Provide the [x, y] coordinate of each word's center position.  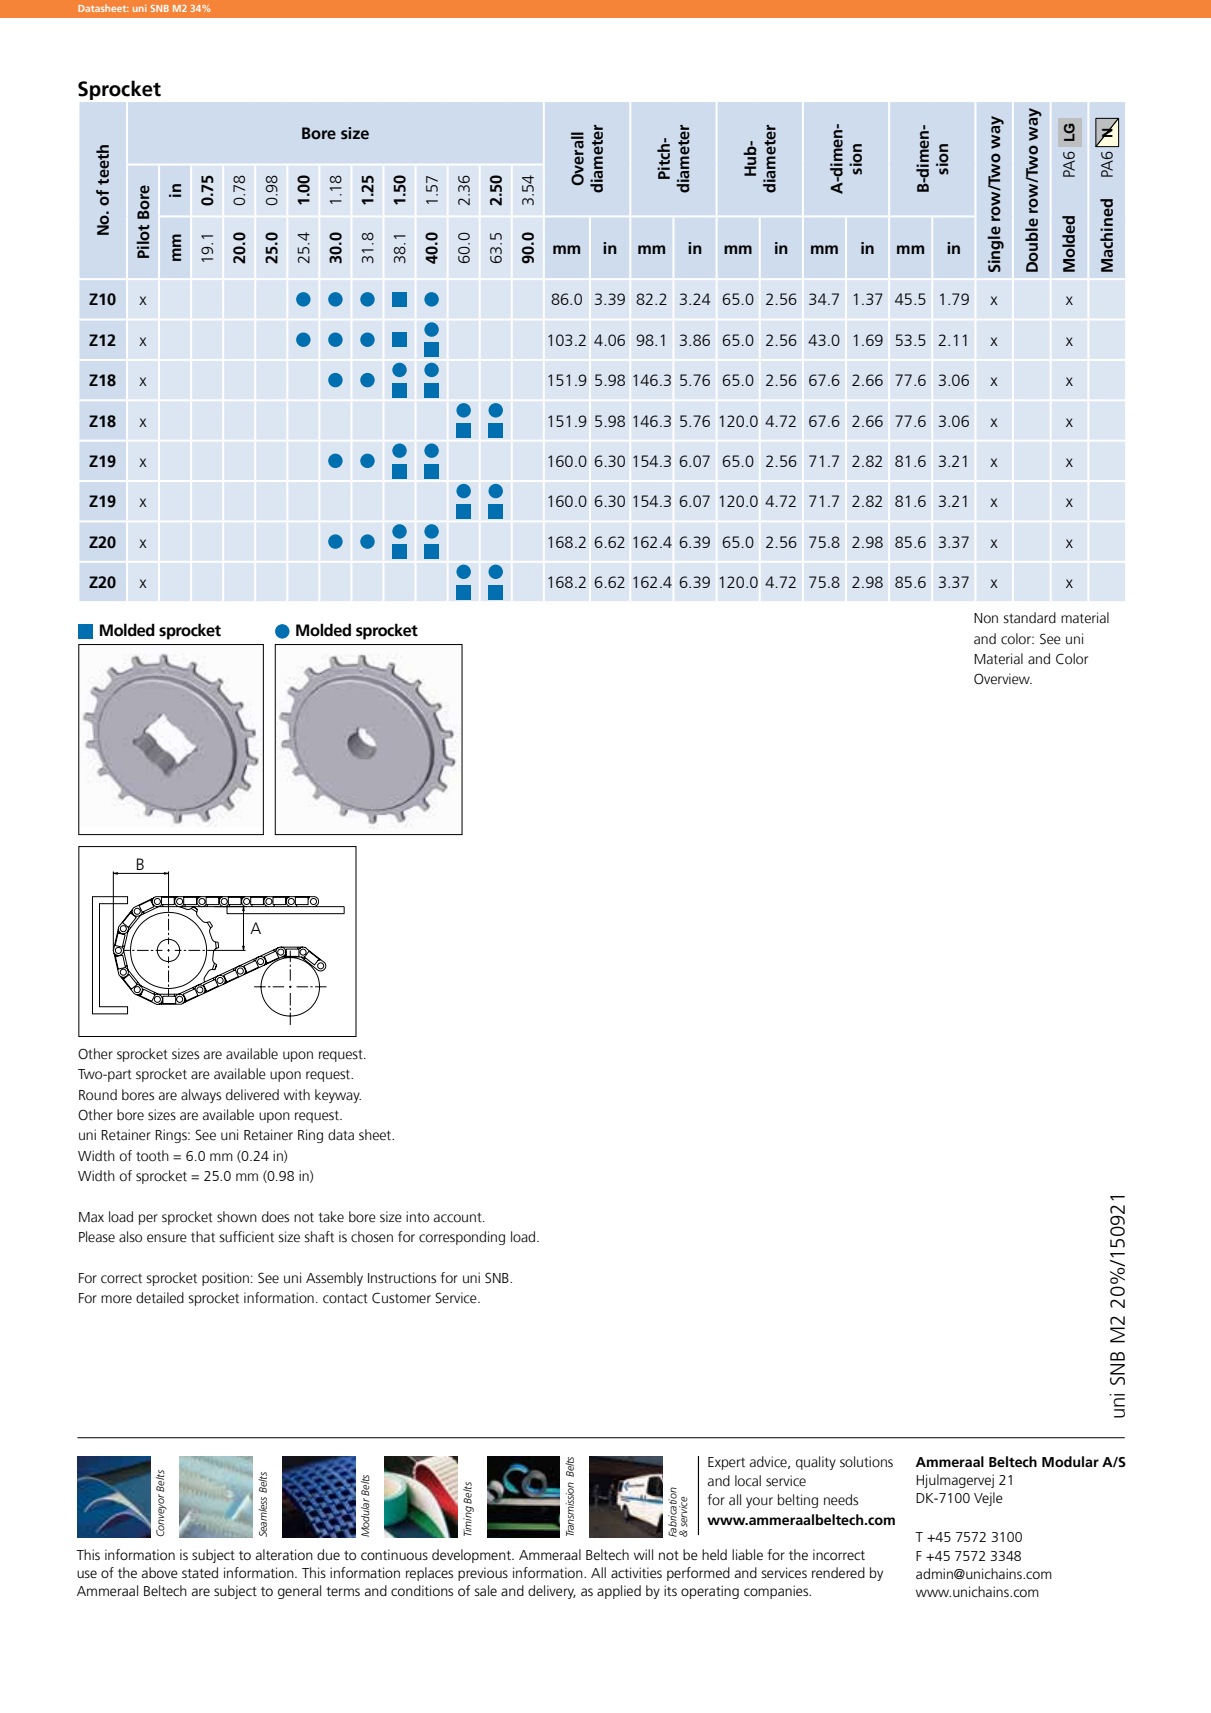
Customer [401, 1298]
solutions [866, 1462]
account [459, 1218]
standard [1029, 618]
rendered [838, 1572]
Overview [1003, 679]
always [201, 1096]
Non [986, 618]
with [297, 1095]
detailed [160, 1298]
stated [200, 1572]
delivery [552, 1592]
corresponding [462, 1238]
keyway [338, 1096]
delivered [252, 1095]
